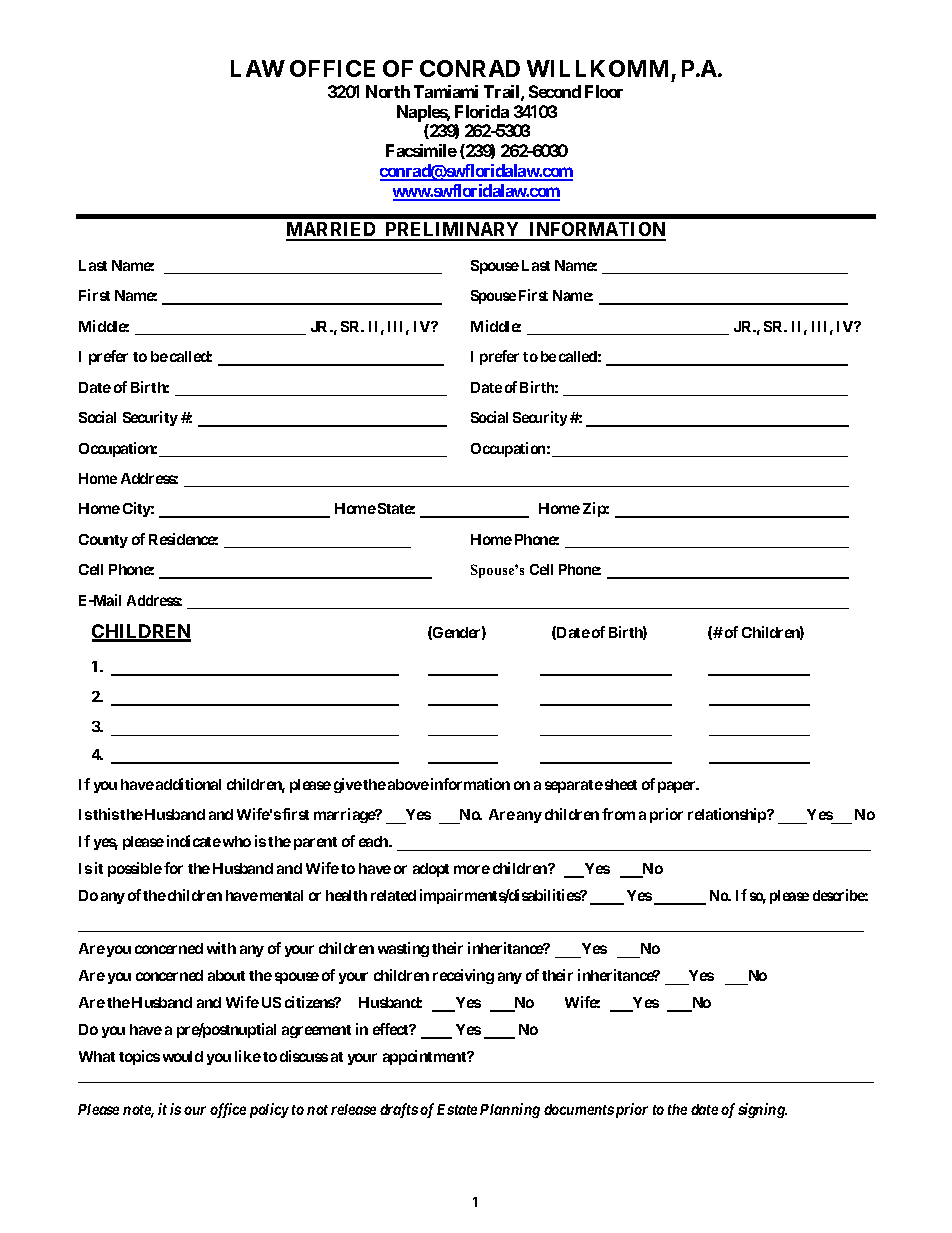 The height and width of the screenshot is (1233, 952). Describe the element at coordinates (388, 91) in the screenshot. I see `North` at that location.
